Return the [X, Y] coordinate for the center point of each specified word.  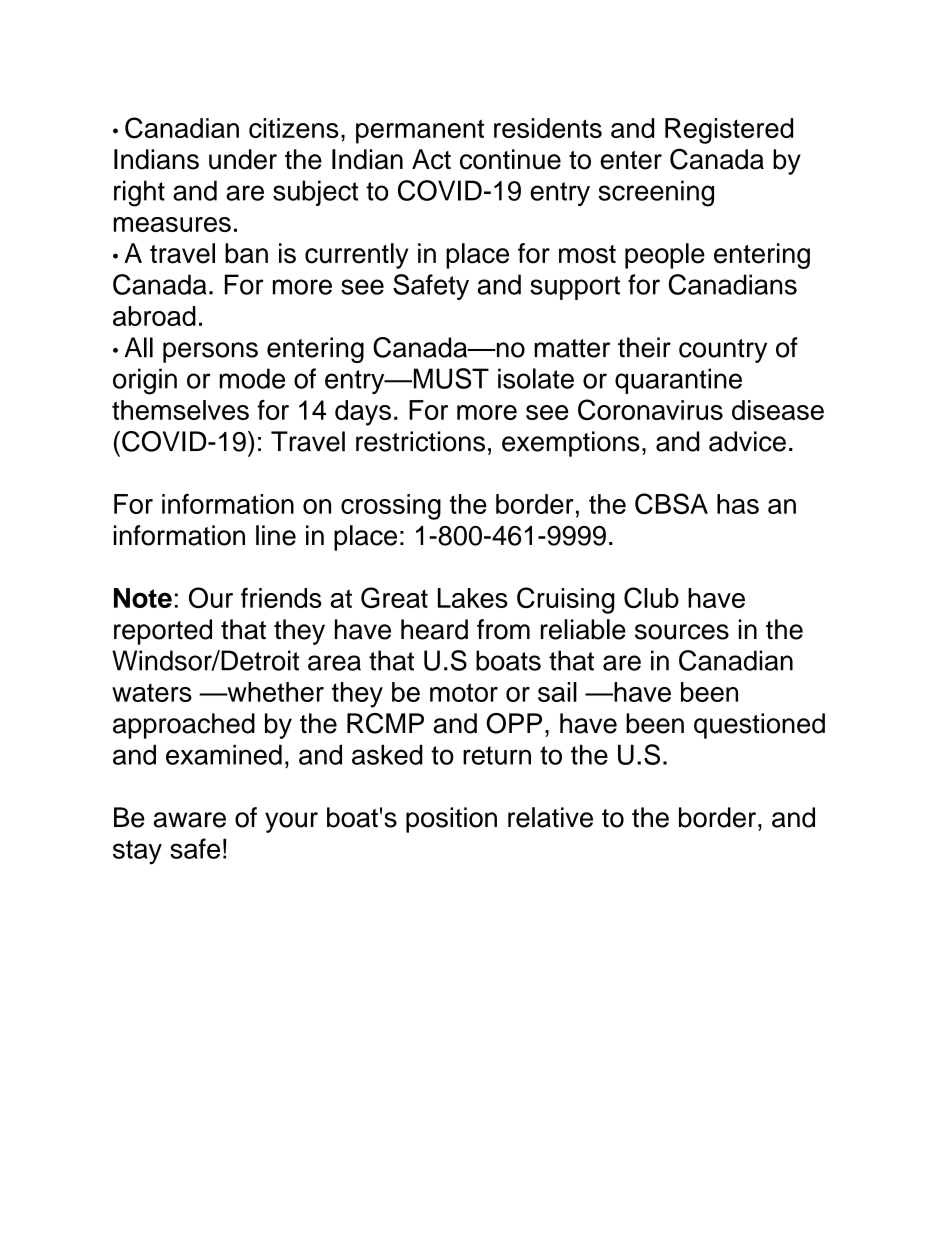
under [243, 159]
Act [431, 159]
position [451, 820]
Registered [729, 131]
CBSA [671, 503]
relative [550, 817]
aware [190, 820]
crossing [391, 507]
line [276, 535]
